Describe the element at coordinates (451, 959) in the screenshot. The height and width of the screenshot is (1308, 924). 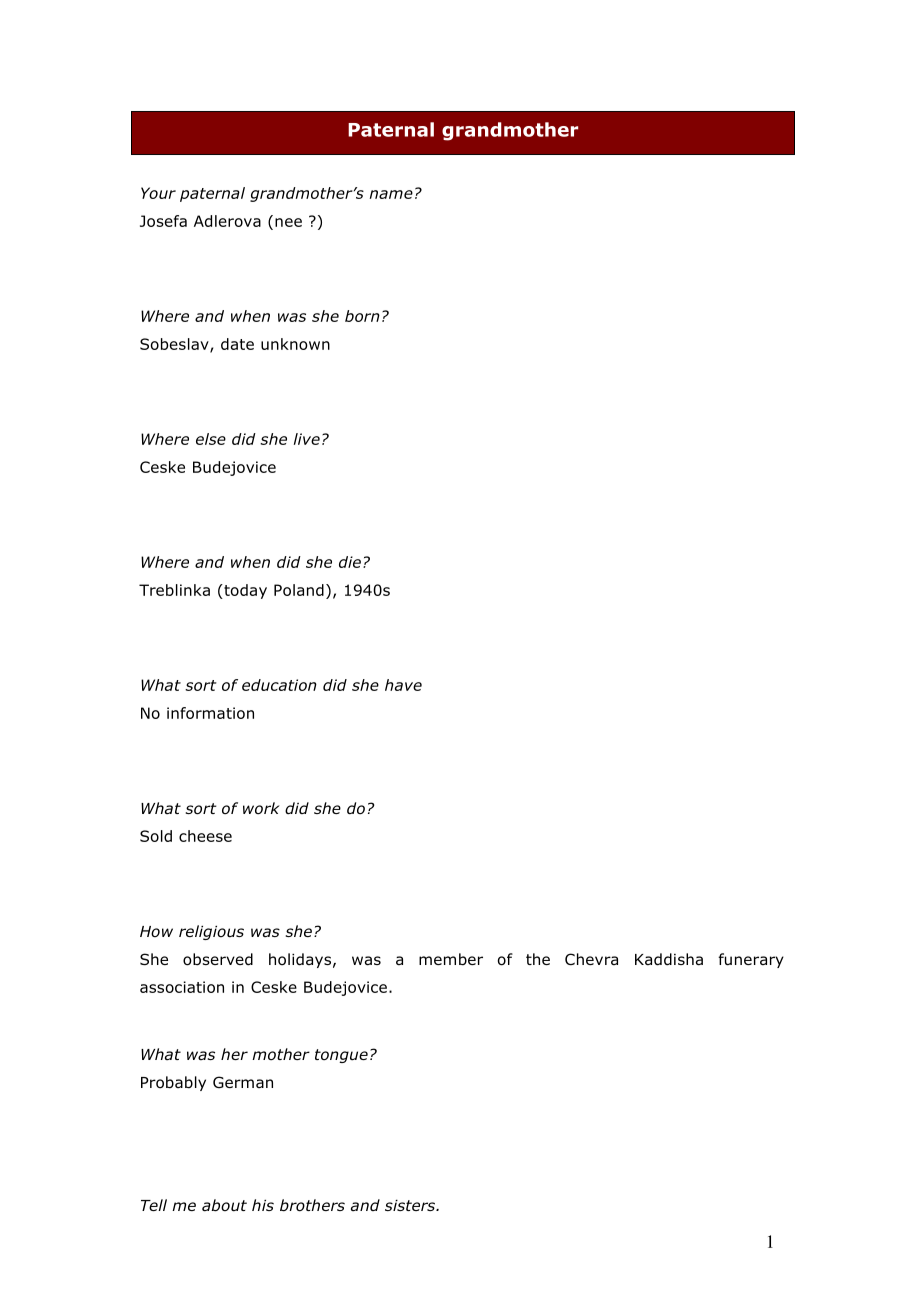
I see `member` at that location.
